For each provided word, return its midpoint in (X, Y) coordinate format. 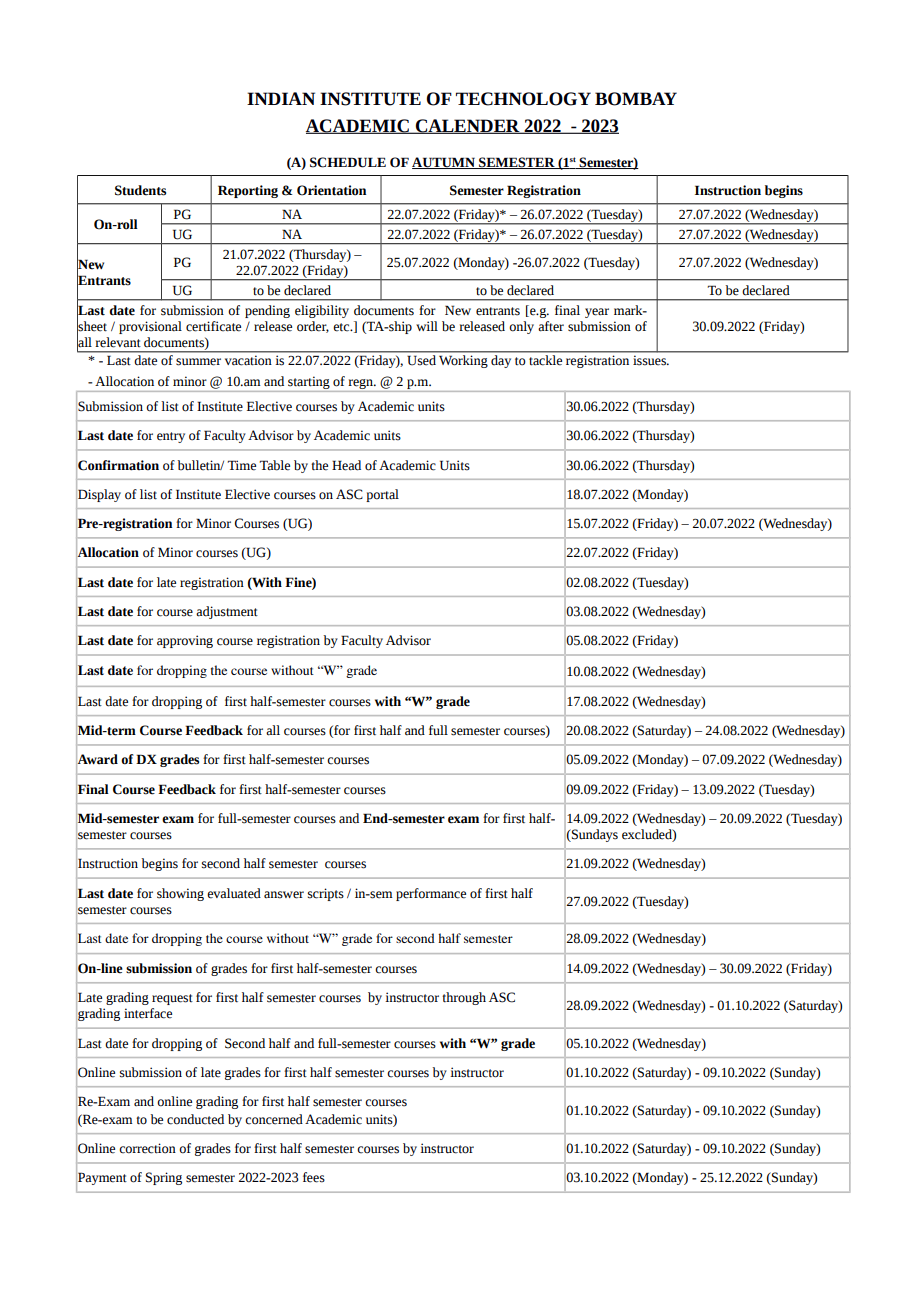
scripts (326, 894)
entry (171, 437)
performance (431, 894)
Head (346, 465)
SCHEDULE (348, 162)
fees (314, 1177)
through (464, 998)
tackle (545, 360)
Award (97, 759)
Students (140, 190)
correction (147, 1148)
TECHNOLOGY (523, 99)
